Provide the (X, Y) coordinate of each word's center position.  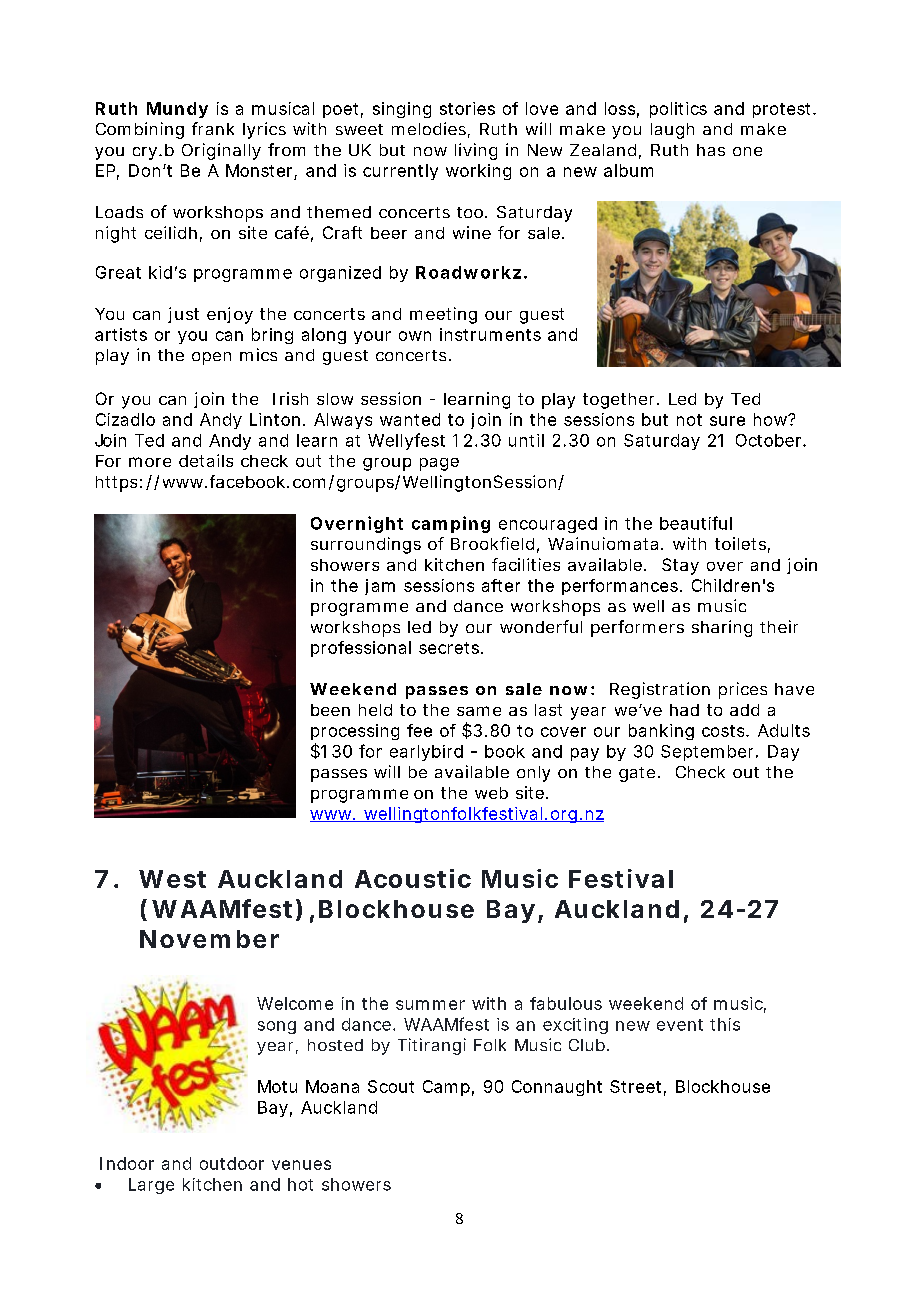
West (172, 879)
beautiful (696, 523)
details (206, 460)
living (476, 151)
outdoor (232, 1163)
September (709, 753)
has (711, 150)
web (491, 793)
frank (213, 128)
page (439, 464)
